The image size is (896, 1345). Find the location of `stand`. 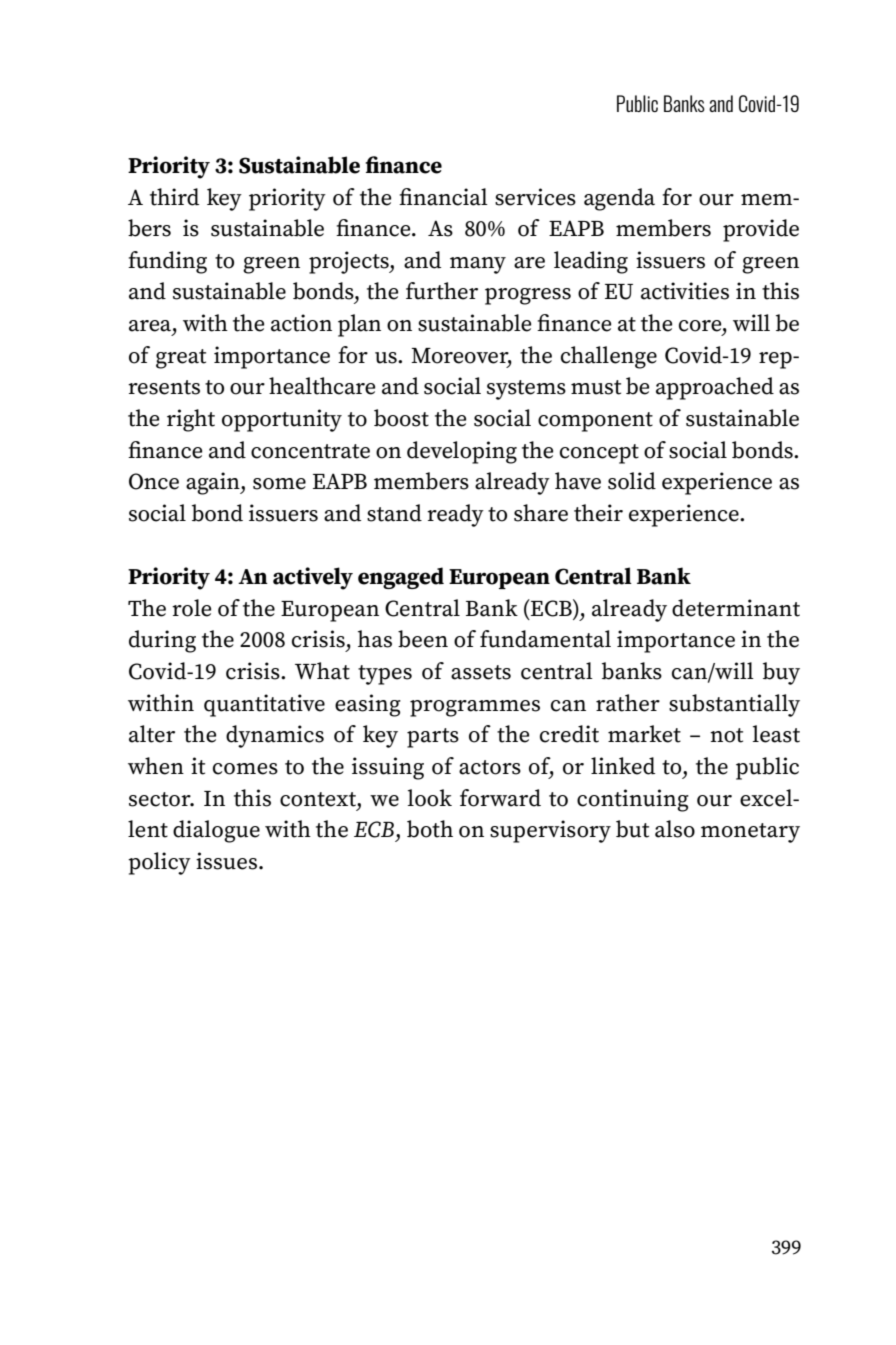

stand is located at coordinates (394, 513).
